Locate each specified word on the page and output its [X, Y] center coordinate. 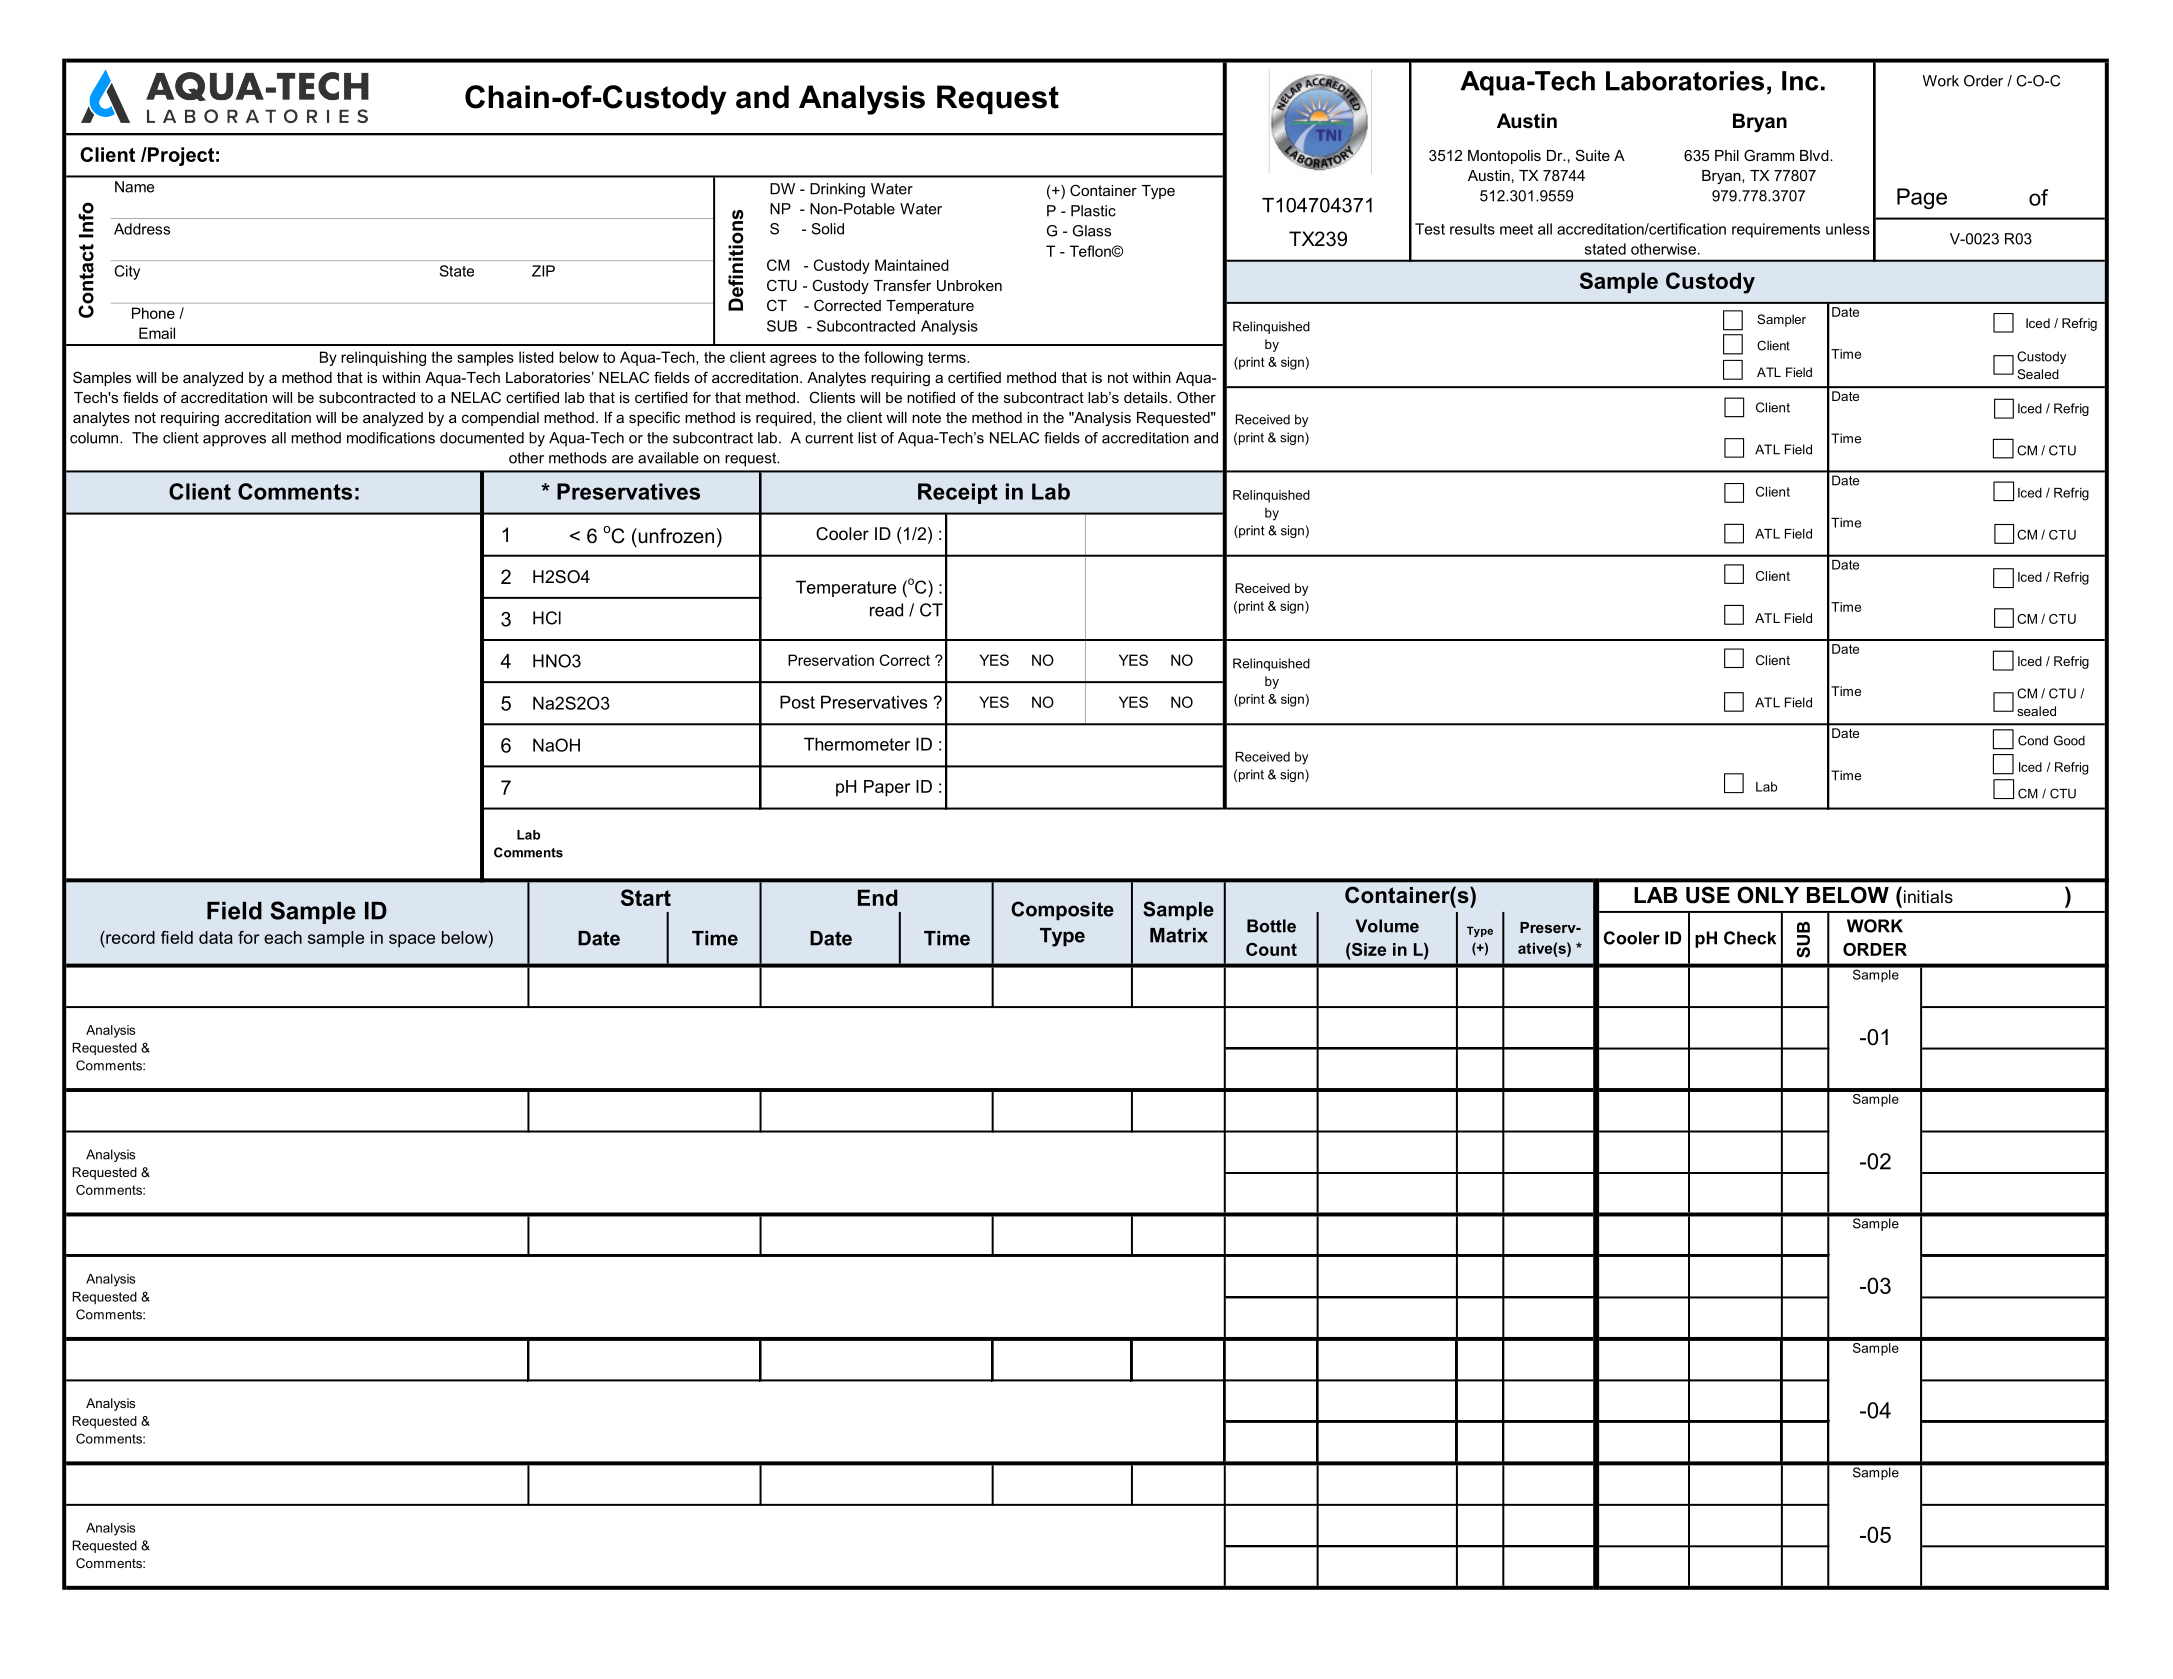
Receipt [958, 493]
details [1147, 397]
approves [234, 441]
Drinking [837, 190]
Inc [1800, 81]
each [283, 937]
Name [134, 187]
